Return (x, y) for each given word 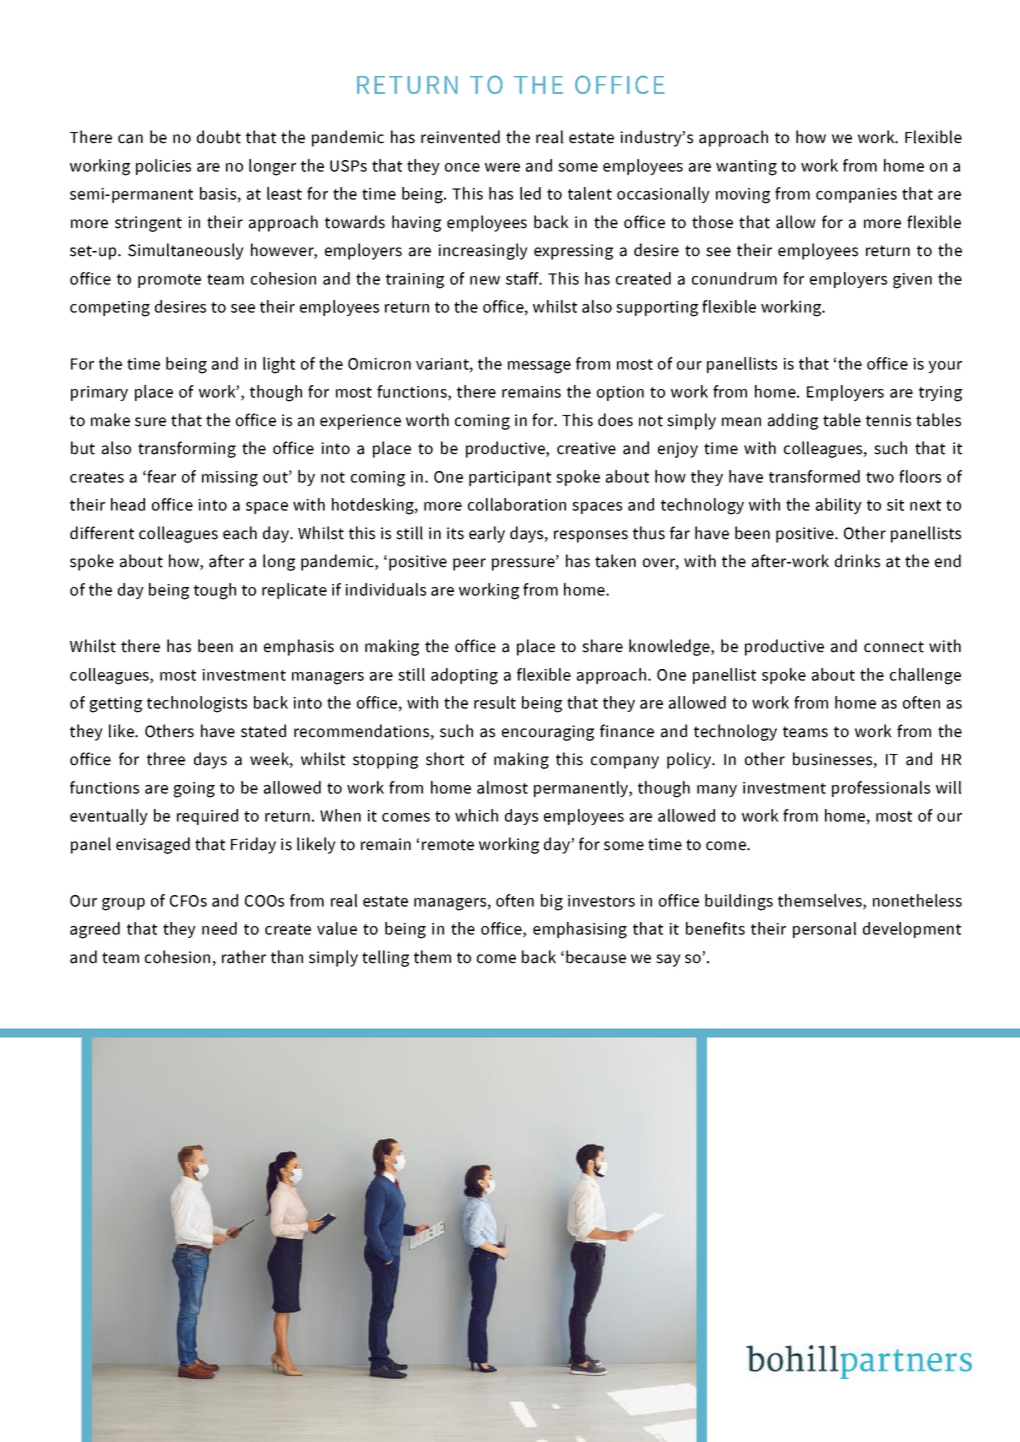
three (166, 759)
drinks (857, 561)
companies (856, 195)
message (539, 367)
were (502, 167)
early (487, 534)
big (552, 902)
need (219, 928)
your (945, 367)
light (279, 365)
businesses (832, 759)
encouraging (548, 733)
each (240, 533)
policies (163, 167)
